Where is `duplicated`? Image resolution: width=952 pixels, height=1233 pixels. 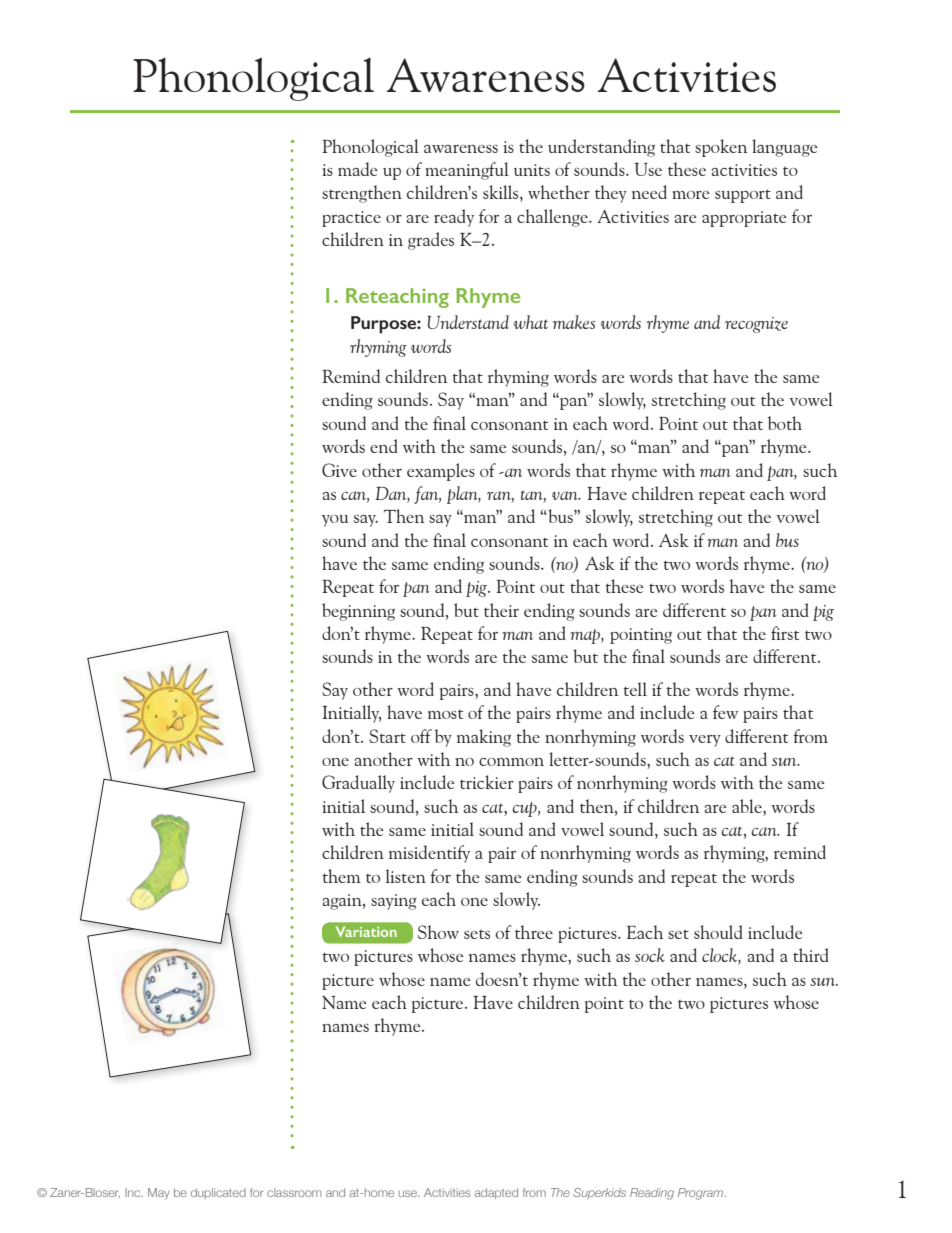
duplicated is located at coordinates (218, 1193).
